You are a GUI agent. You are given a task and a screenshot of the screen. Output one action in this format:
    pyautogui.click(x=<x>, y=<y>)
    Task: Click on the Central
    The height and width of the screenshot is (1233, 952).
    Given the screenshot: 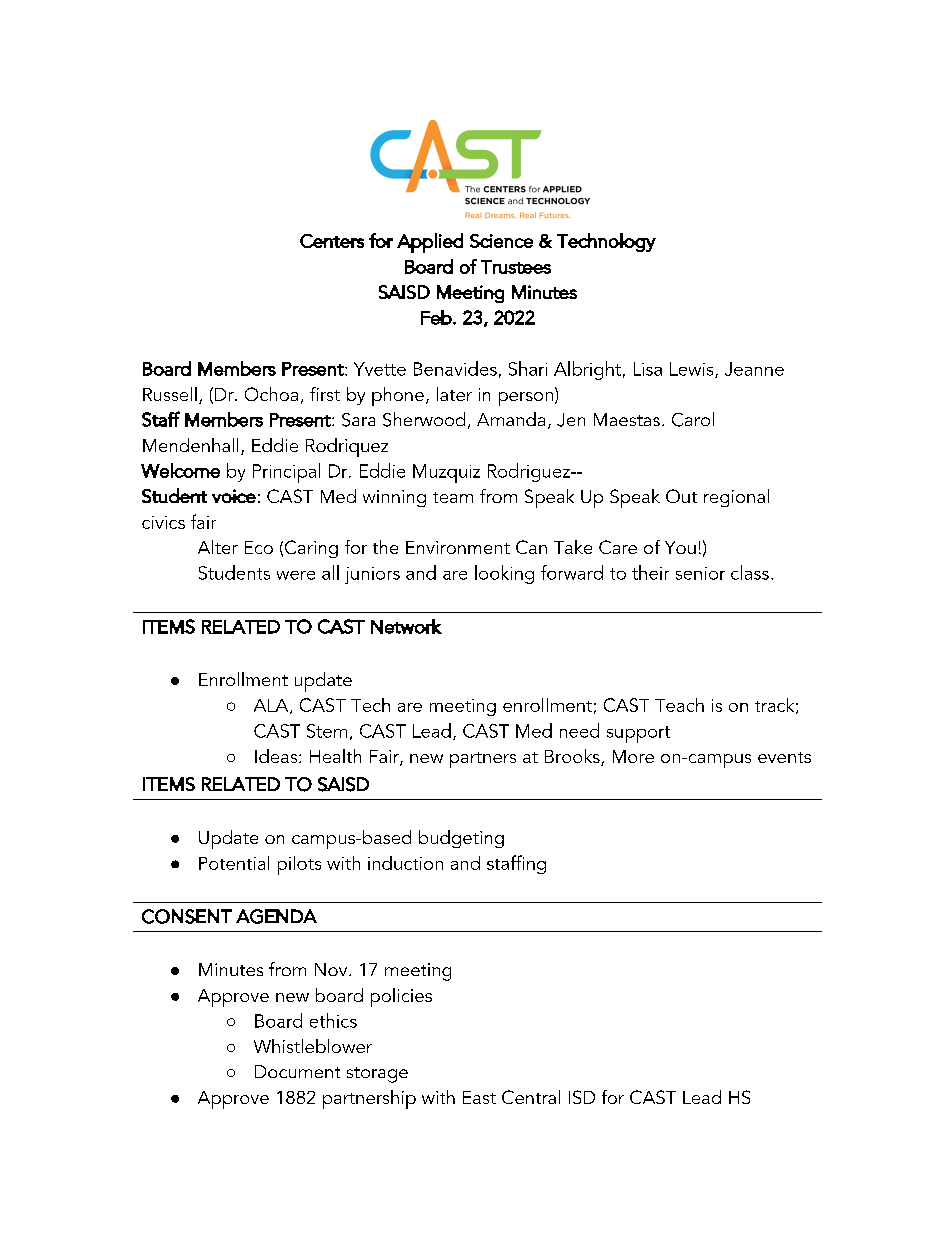 What is the action you would take?
    pyautogui.click(x=531, y=1097)
